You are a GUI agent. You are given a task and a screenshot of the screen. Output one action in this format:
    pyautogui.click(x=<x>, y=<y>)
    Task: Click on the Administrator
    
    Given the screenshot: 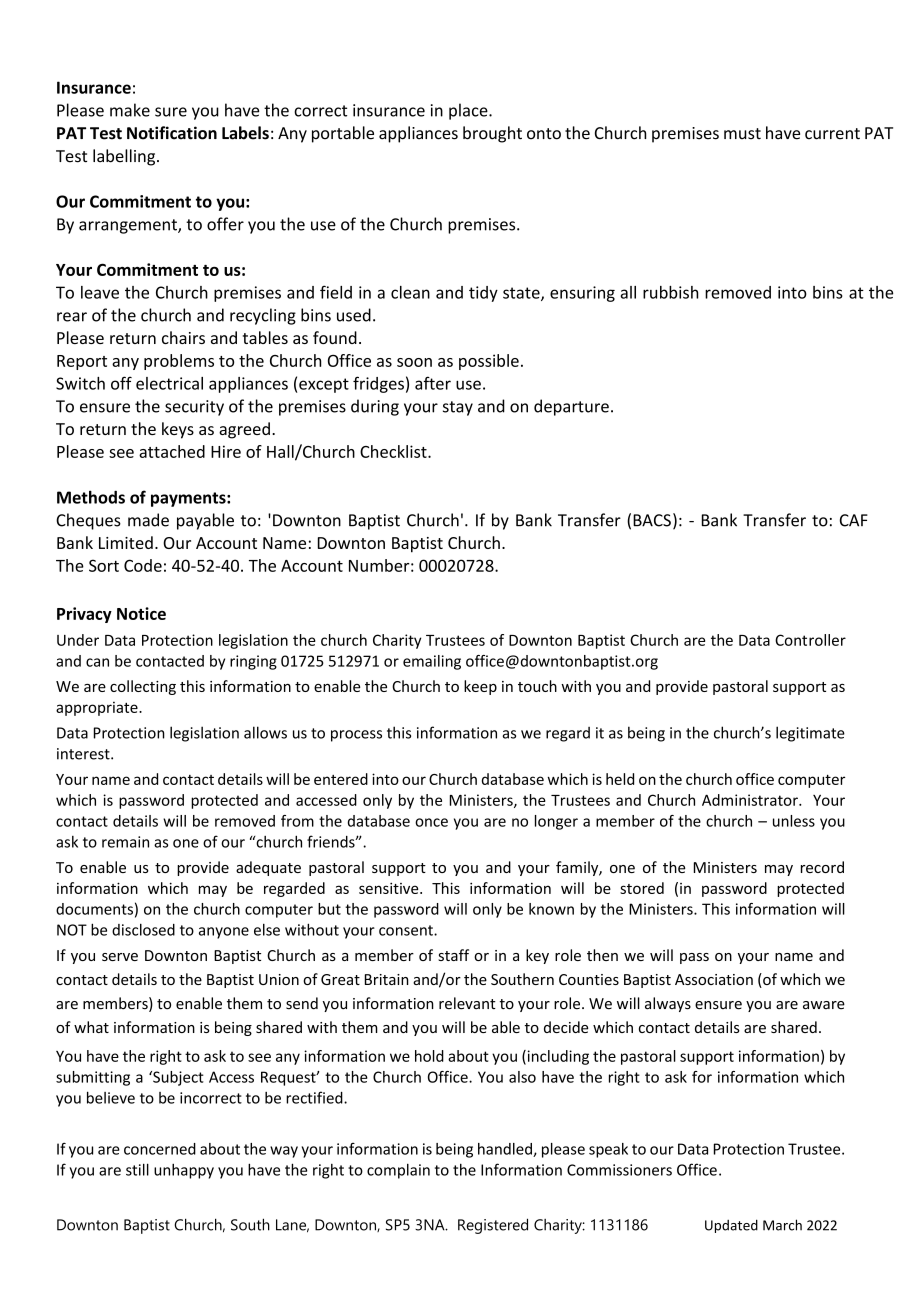 What is the action you would take?
    pyautogui.click(x=751, y=800)
